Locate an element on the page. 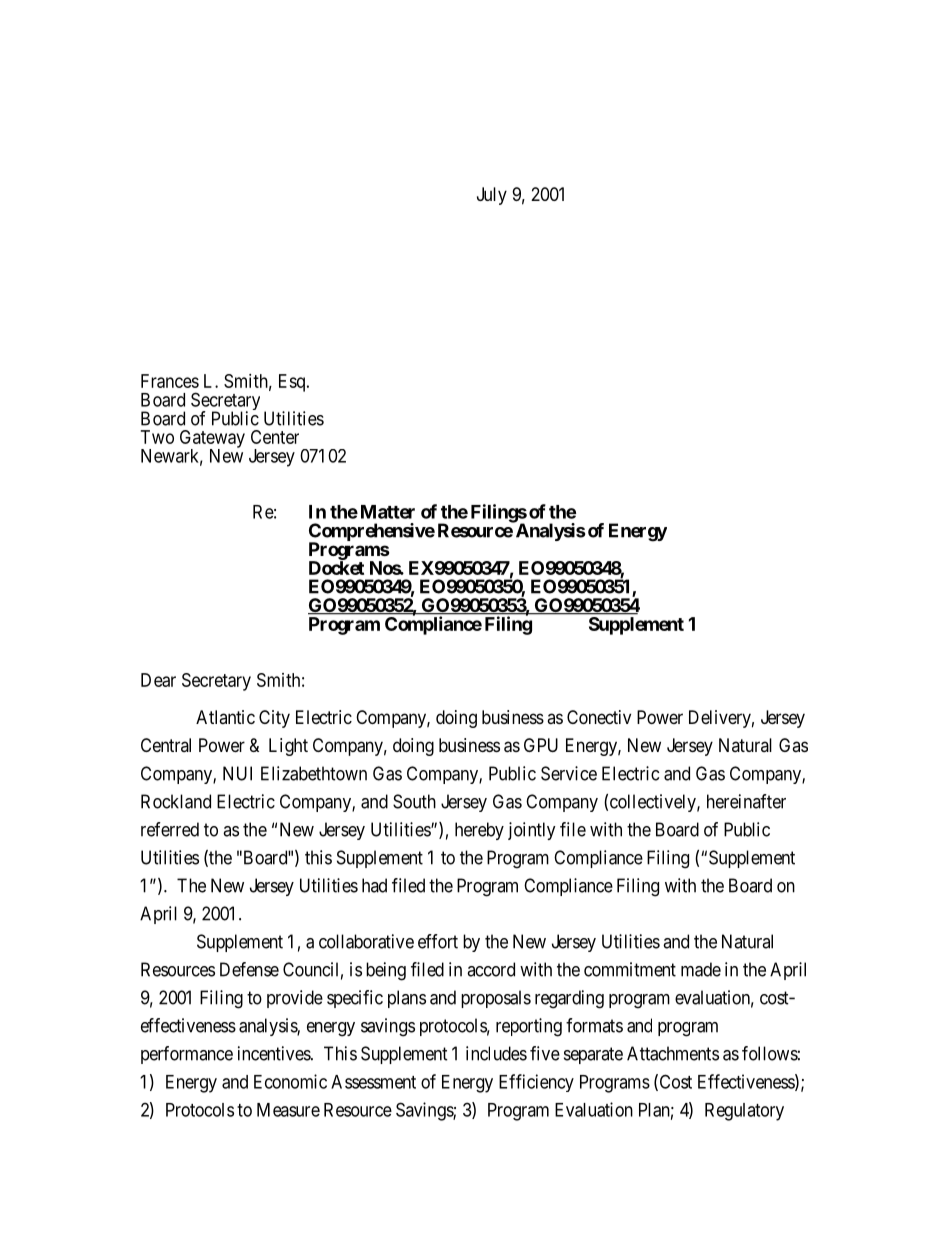  Frances is located at coordinates (170, 381).
